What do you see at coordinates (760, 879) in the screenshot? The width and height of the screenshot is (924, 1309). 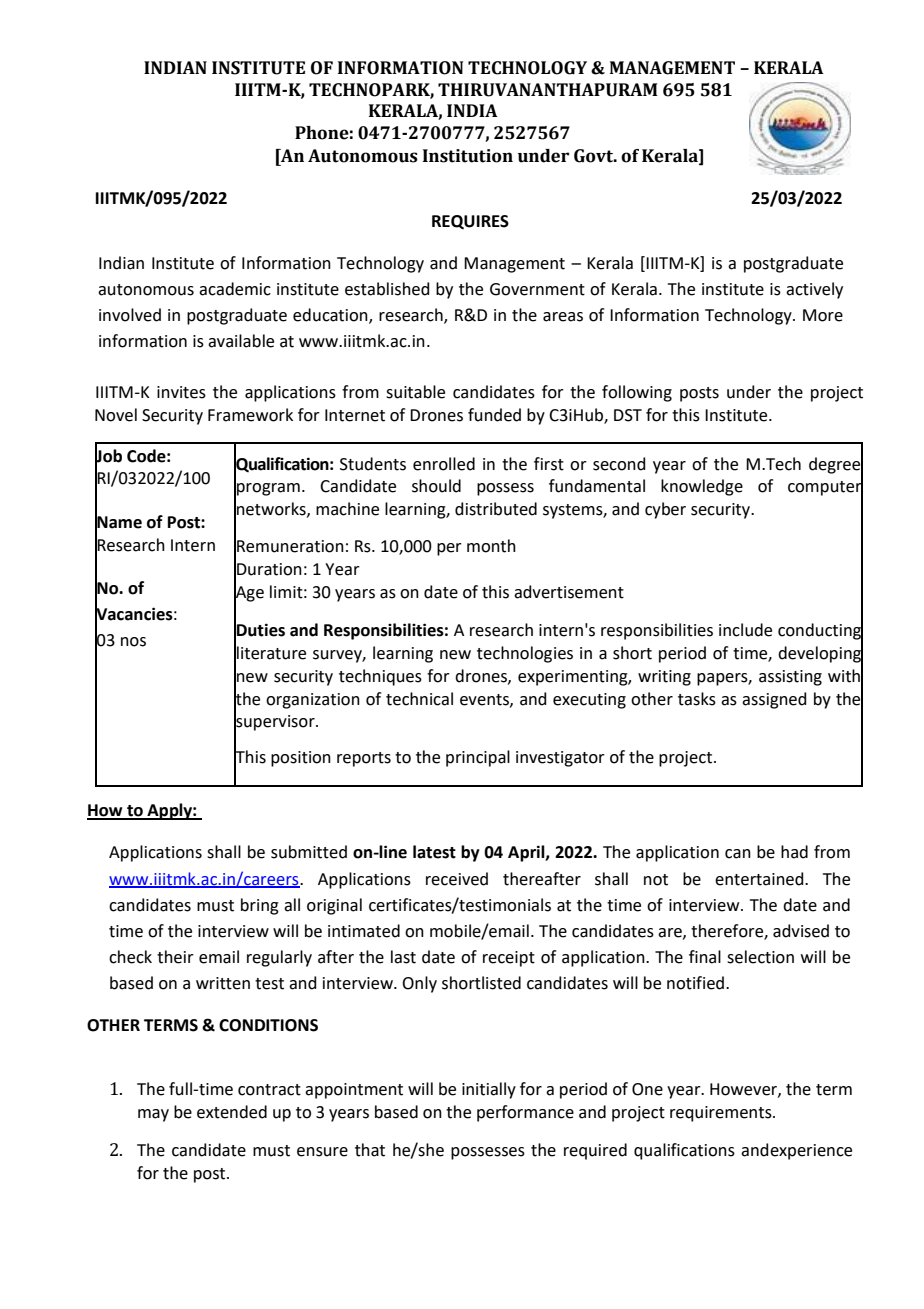 I see `entertained` at bounding box center [760, 879].
